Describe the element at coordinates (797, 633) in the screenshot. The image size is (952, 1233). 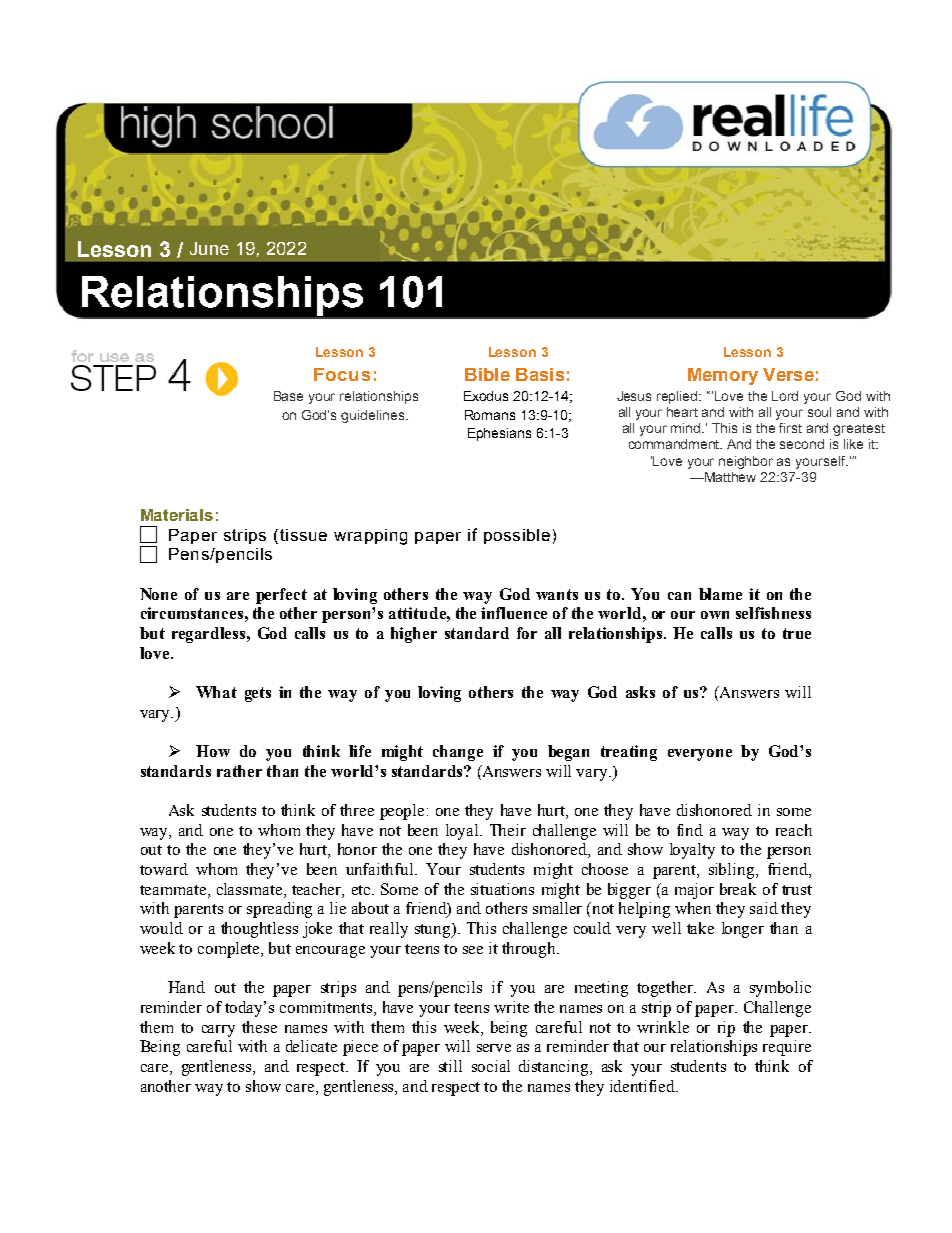
I see `true` at that location.
